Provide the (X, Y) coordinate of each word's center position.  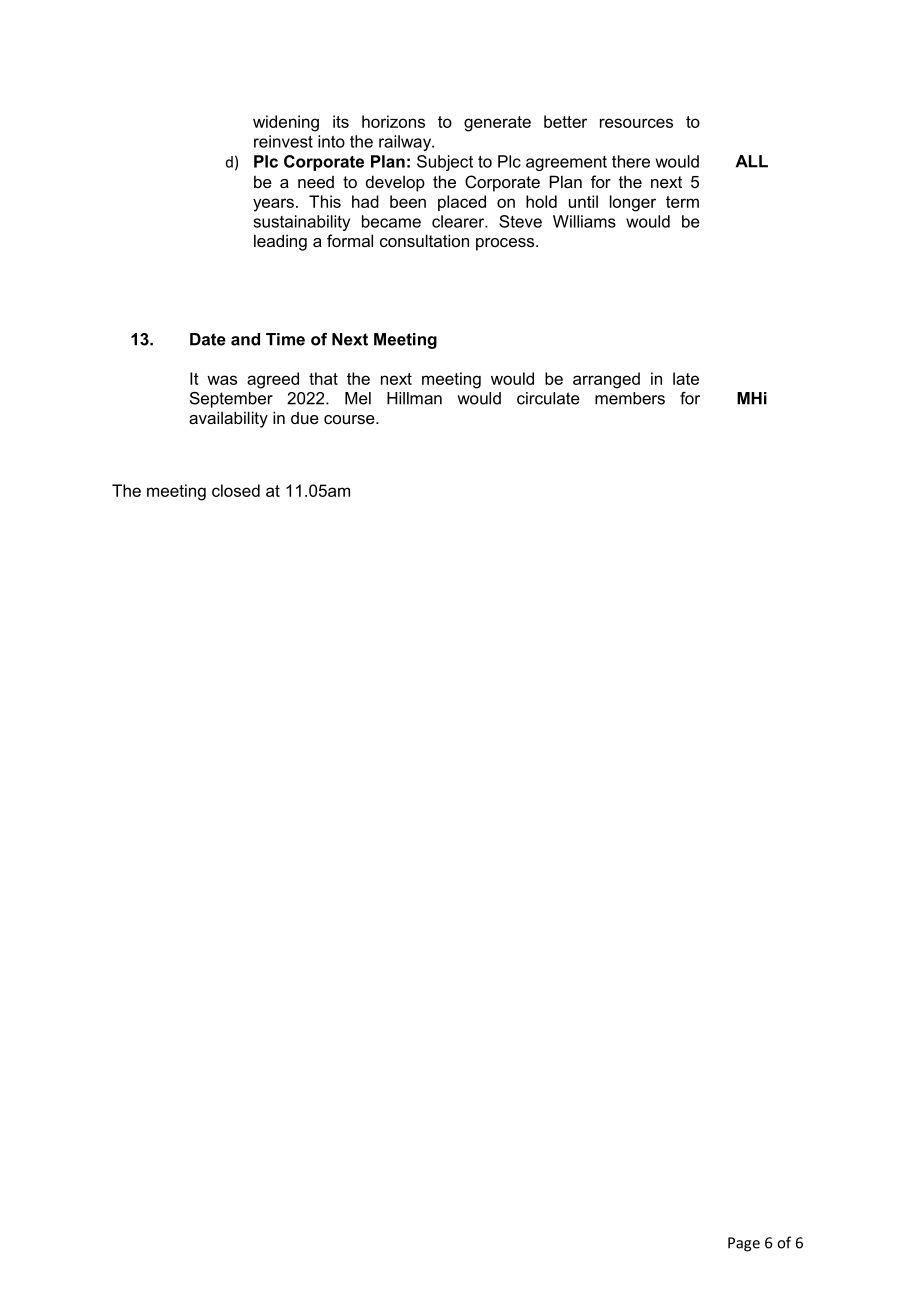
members (630, 398)
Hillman (414, 398)
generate (497, 124)
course (350, 419)
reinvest (283, 141)
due (305, 418)
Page (744, 1244)
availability (228, 419)
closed (236, 490)
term (682, 202)
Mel (358, 398)
